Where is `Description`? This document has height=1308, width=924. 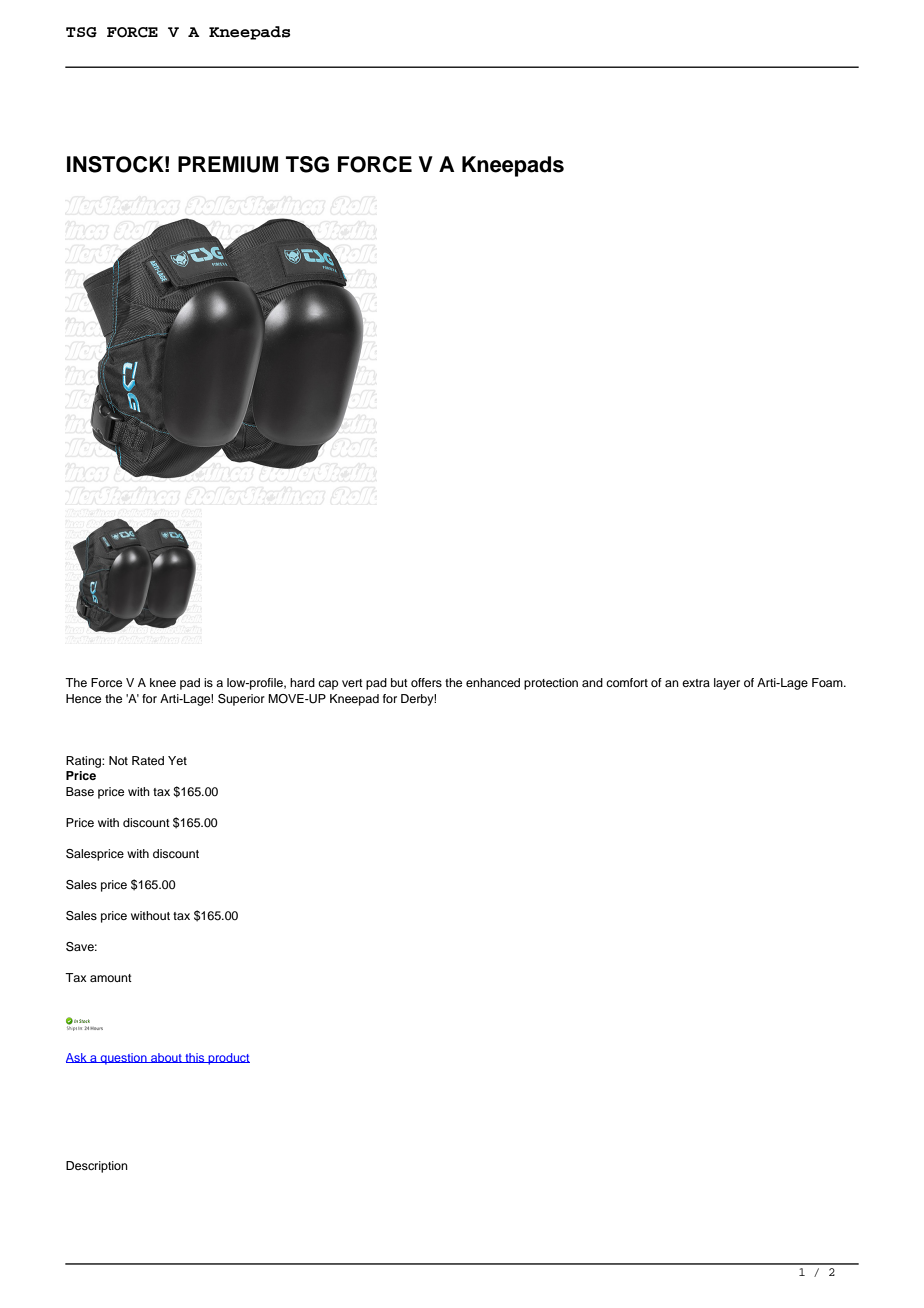
Description is located at coordinates (97, 1167).
